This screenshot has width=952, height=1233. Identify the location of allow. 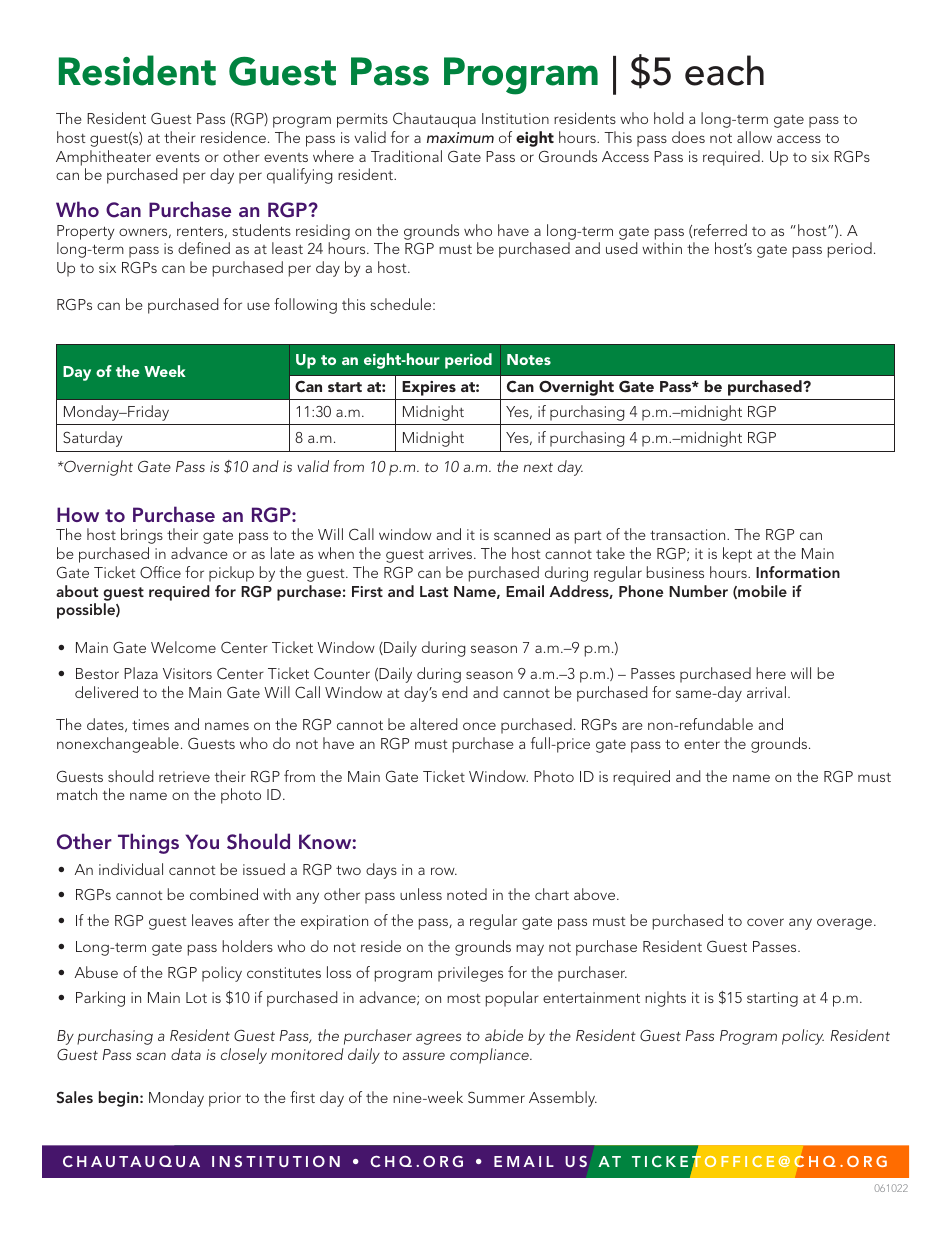
(754, 137).
